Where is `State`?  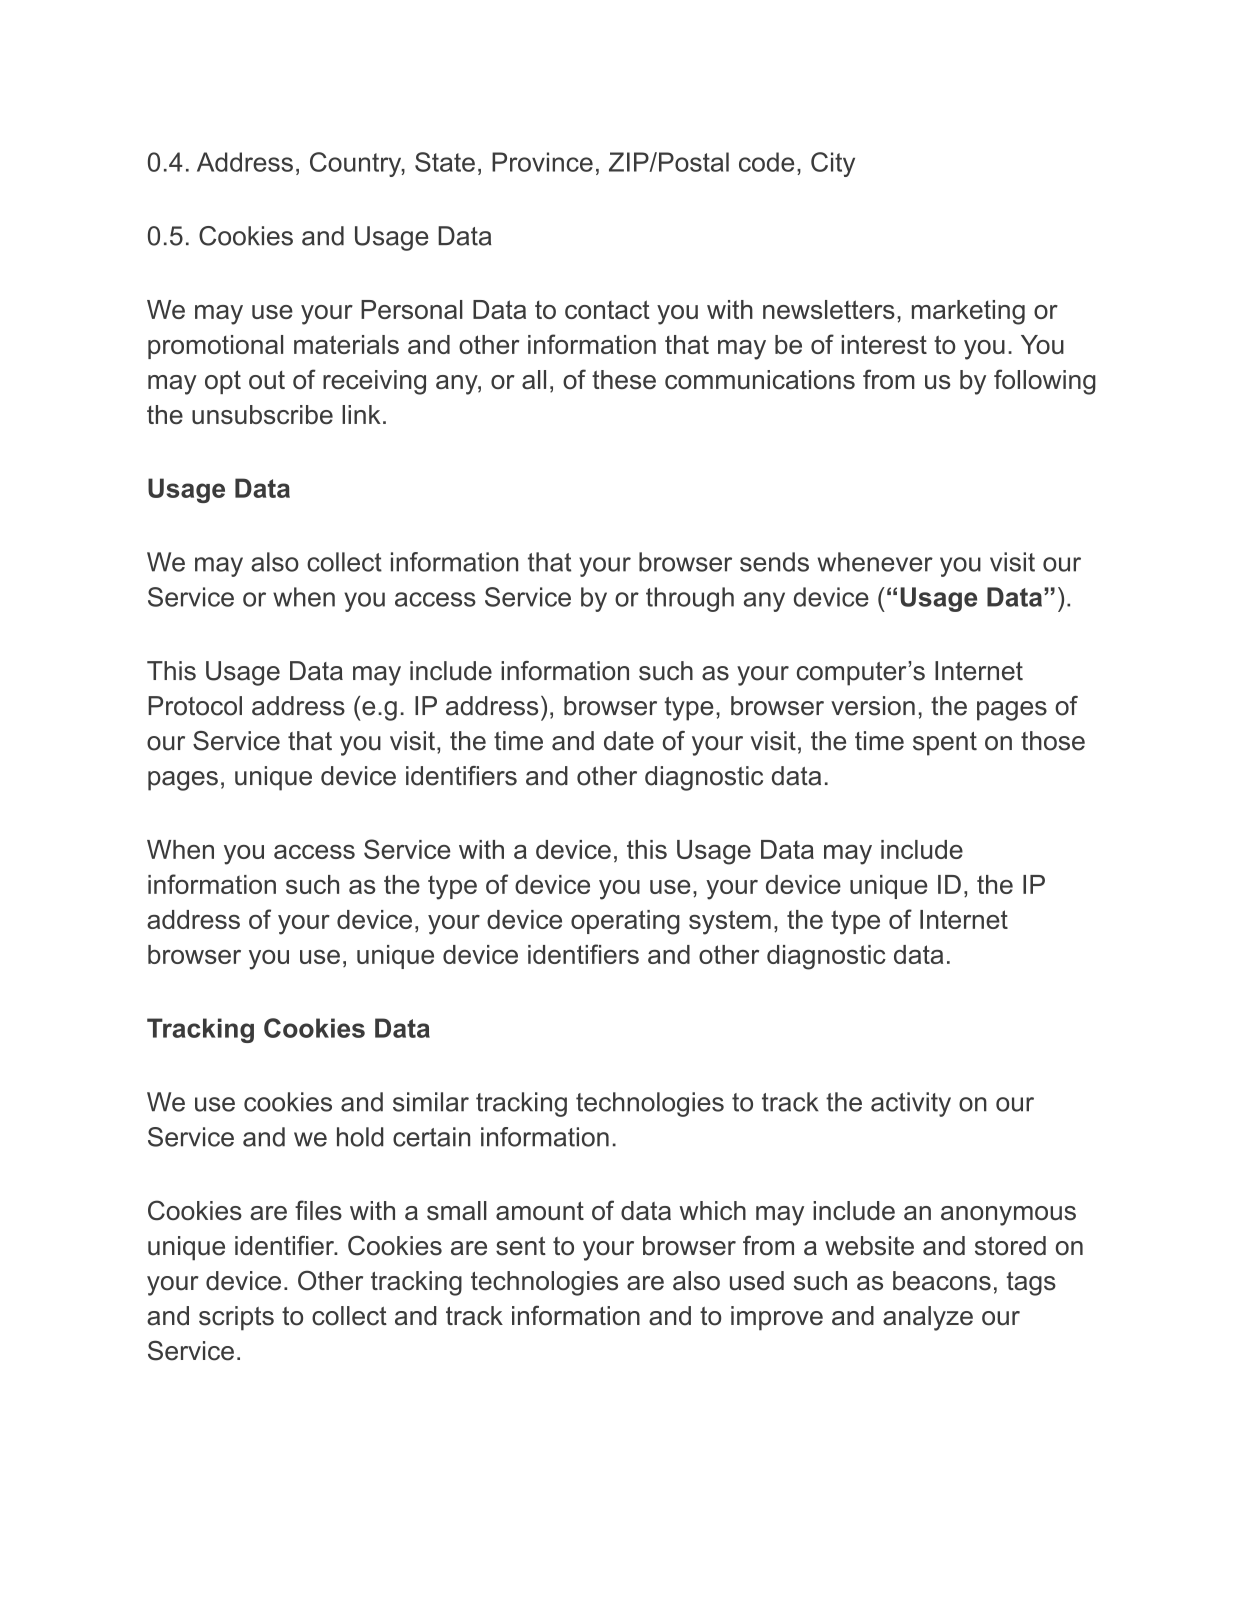
State is located at coordinates (445, 162).
